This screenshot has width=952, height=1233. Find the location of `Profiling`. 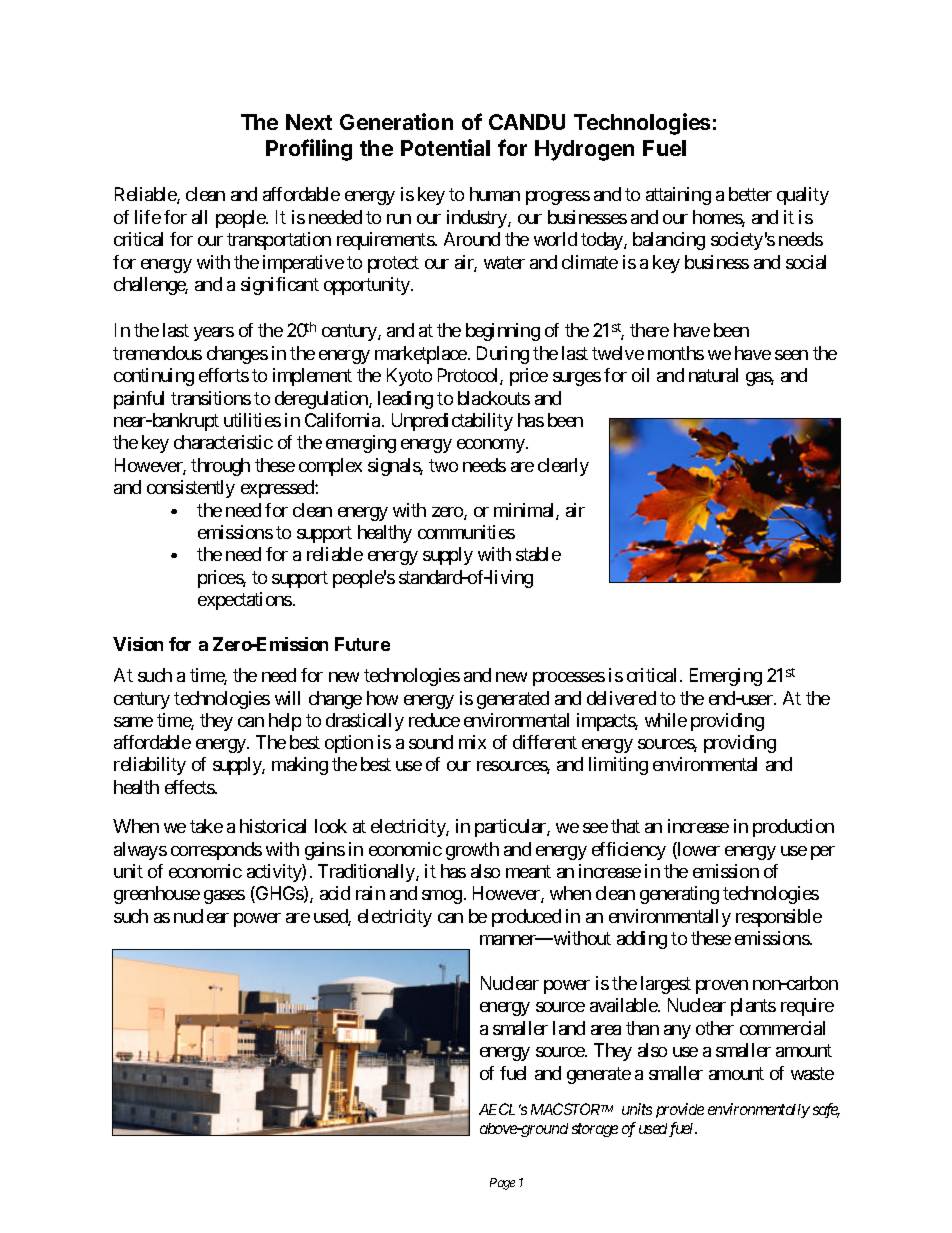

Profiling is located at coordinates (309, 150).
